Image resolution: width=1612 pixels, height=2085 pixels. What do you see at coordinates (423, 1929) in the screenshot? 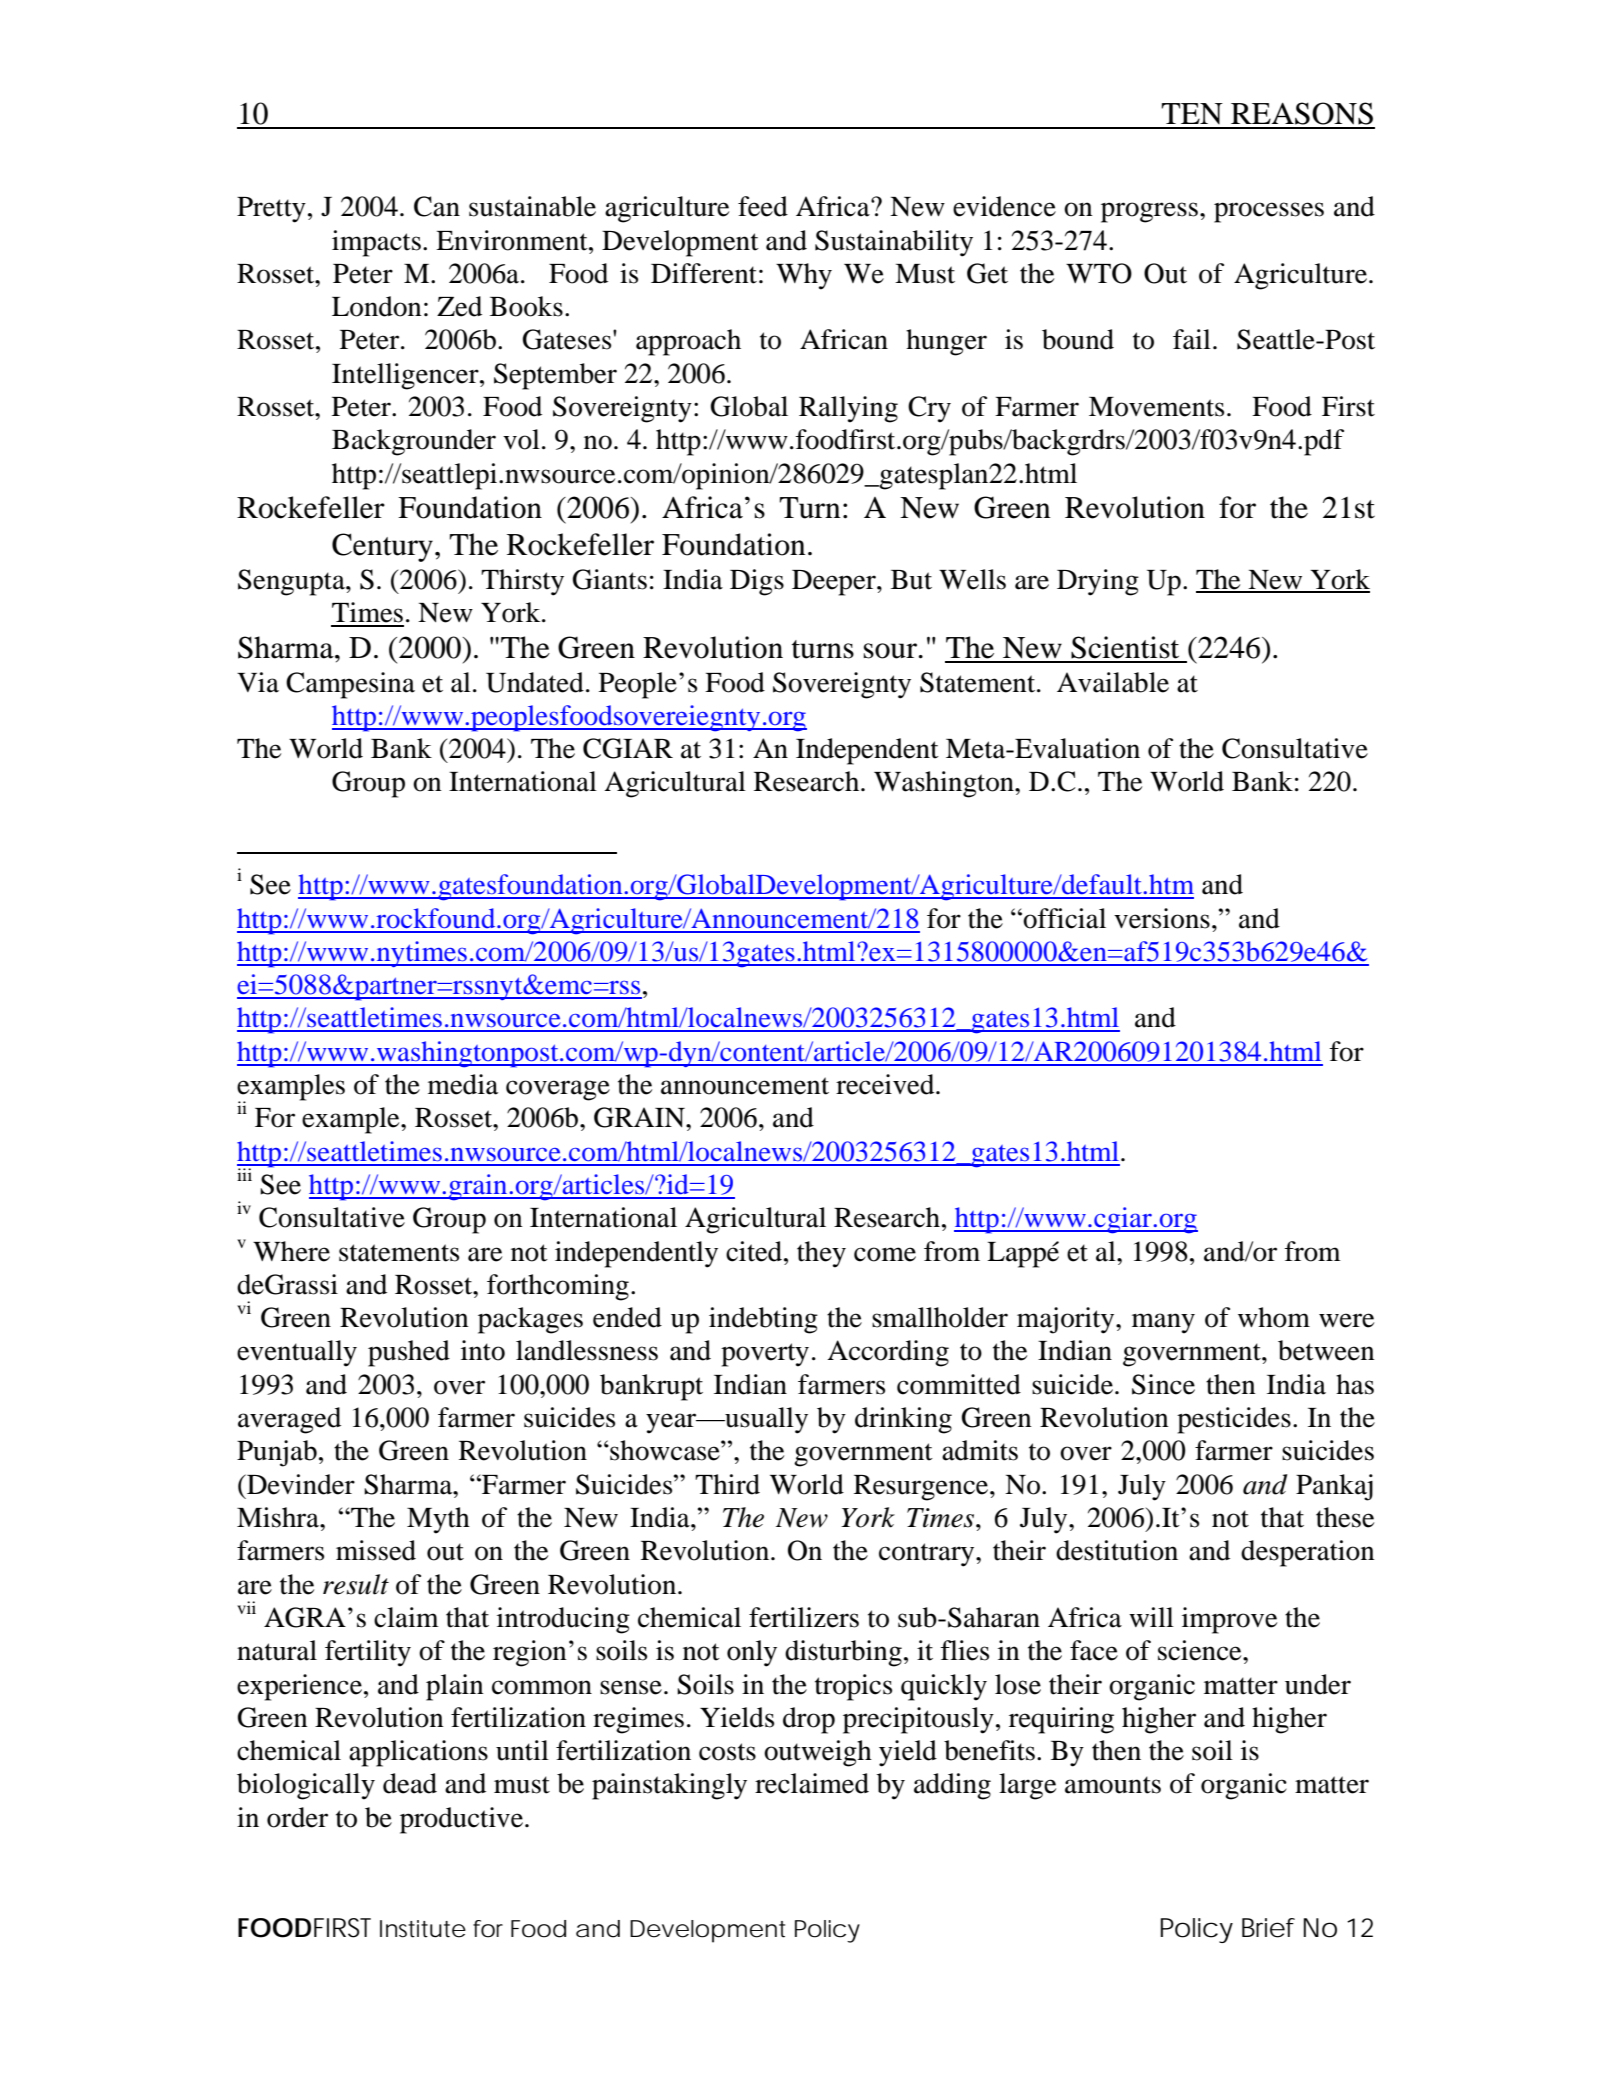
I see `Institute` at bounding box center [423, 1929].
